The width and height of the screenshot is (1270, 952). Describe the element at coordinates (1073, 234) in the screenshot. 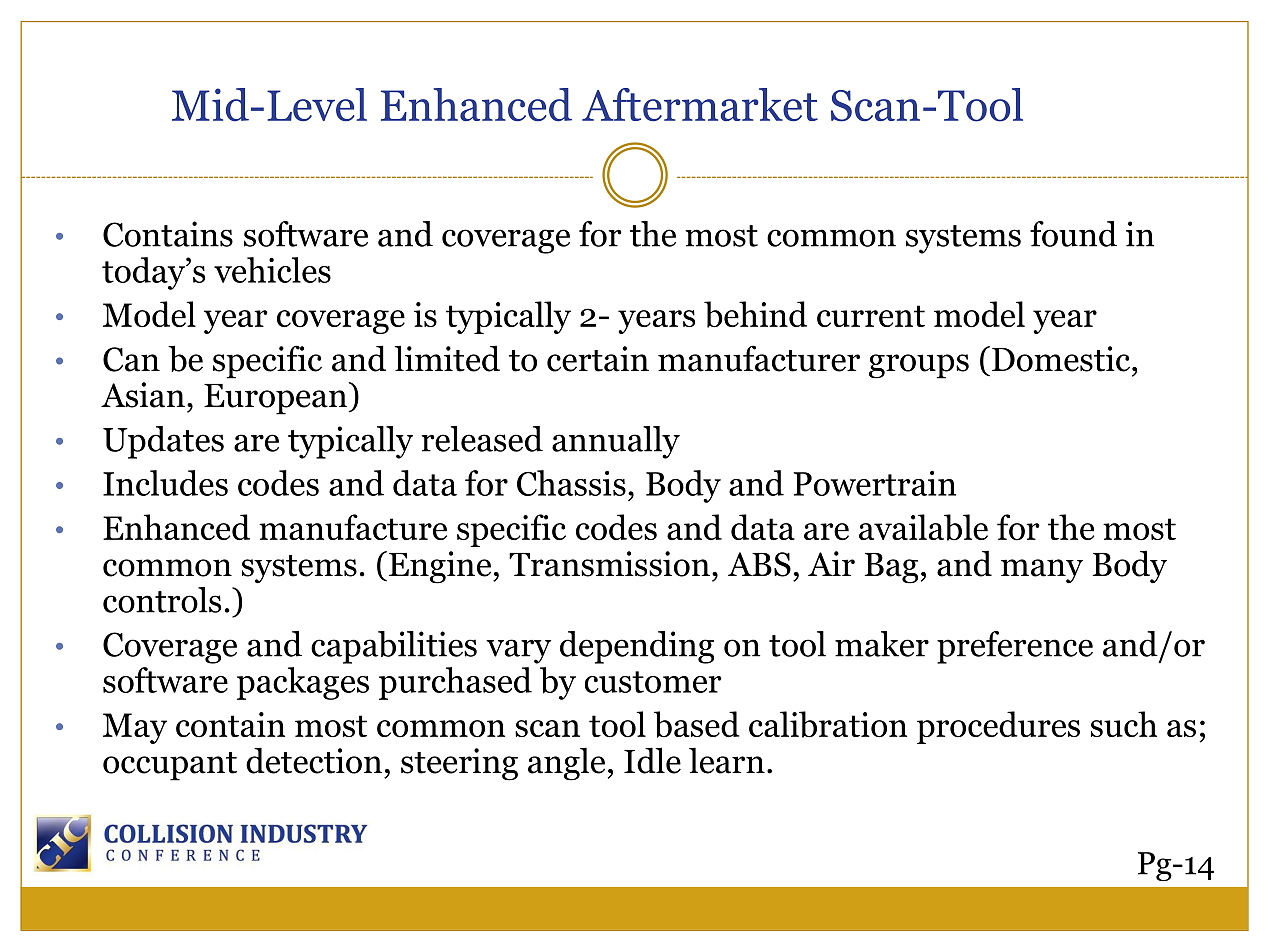

I see `found` at that location.
